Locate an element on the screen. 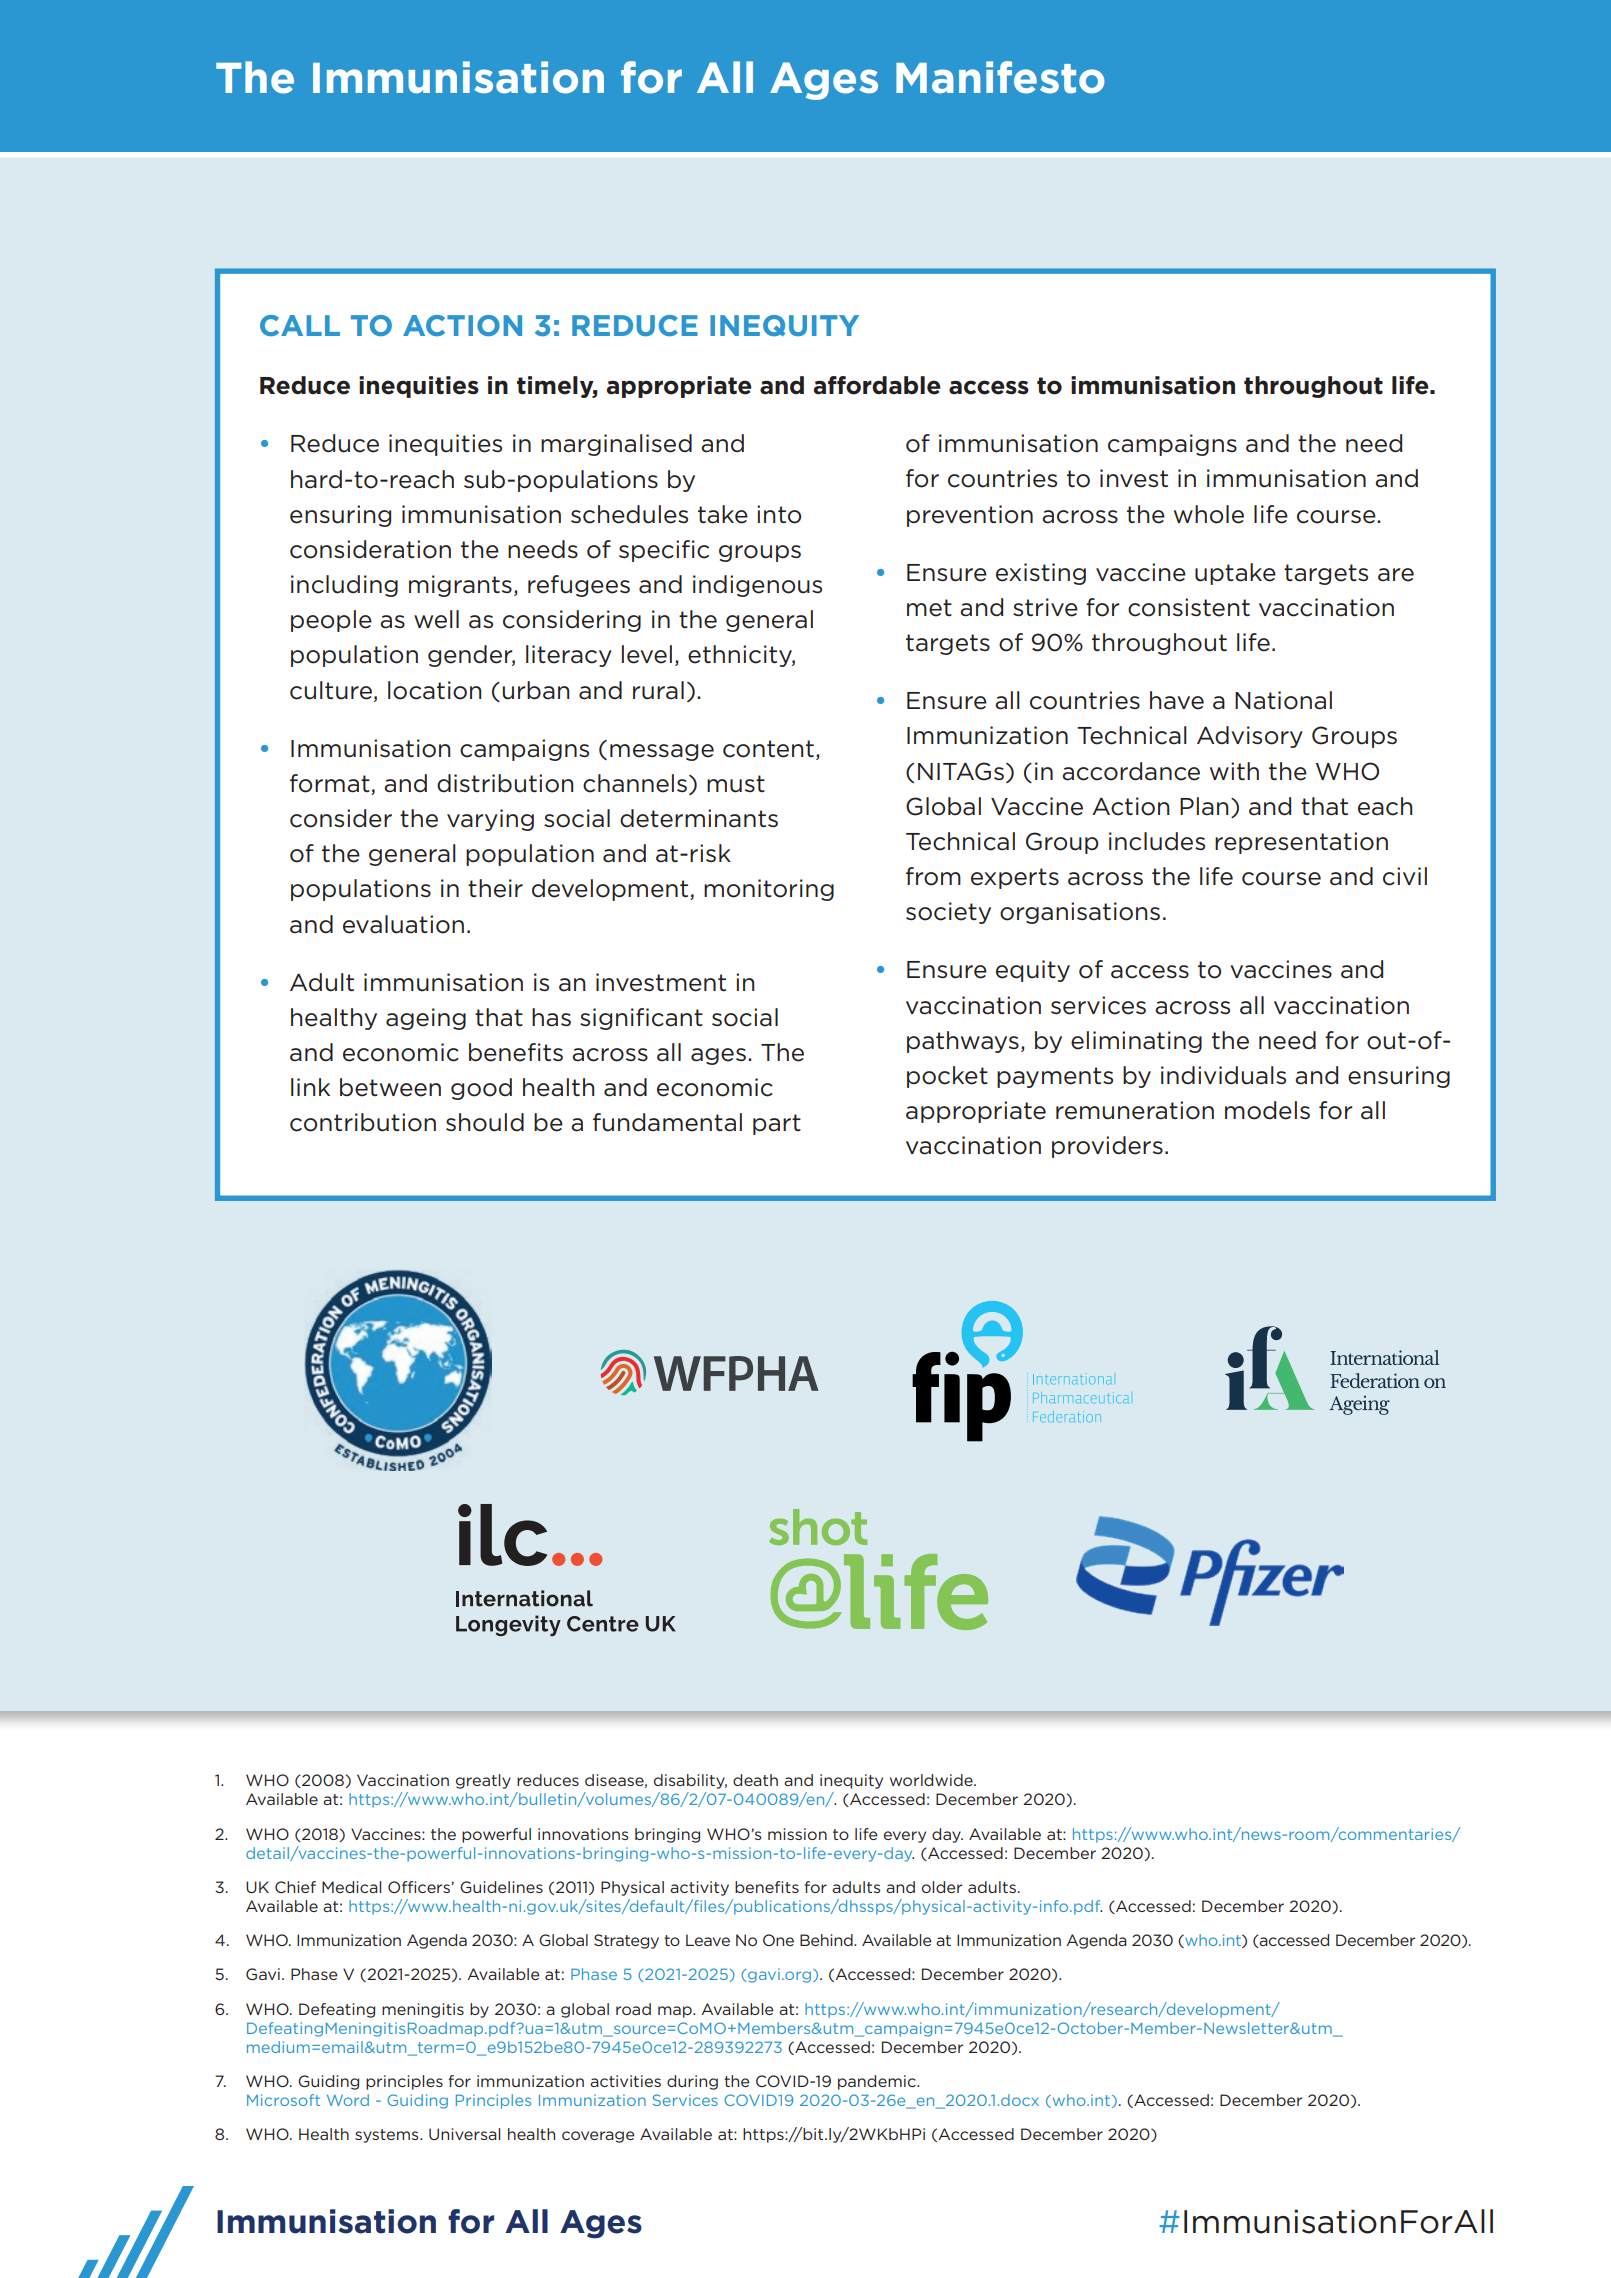  models is located at coordinates (1267, 1110).
